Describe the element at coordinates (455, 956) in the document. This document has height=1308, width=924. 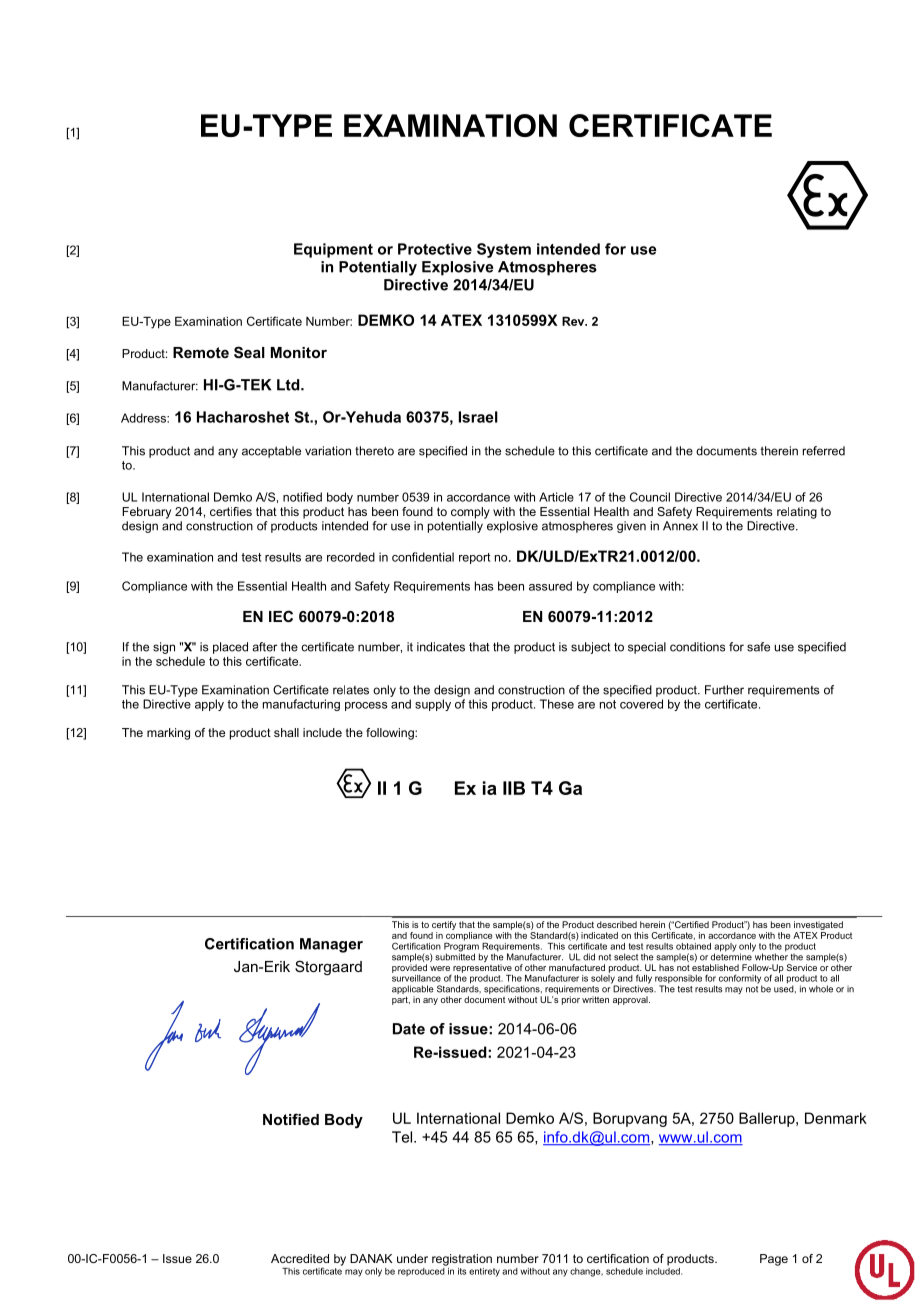
I see `submitted` at that location.
